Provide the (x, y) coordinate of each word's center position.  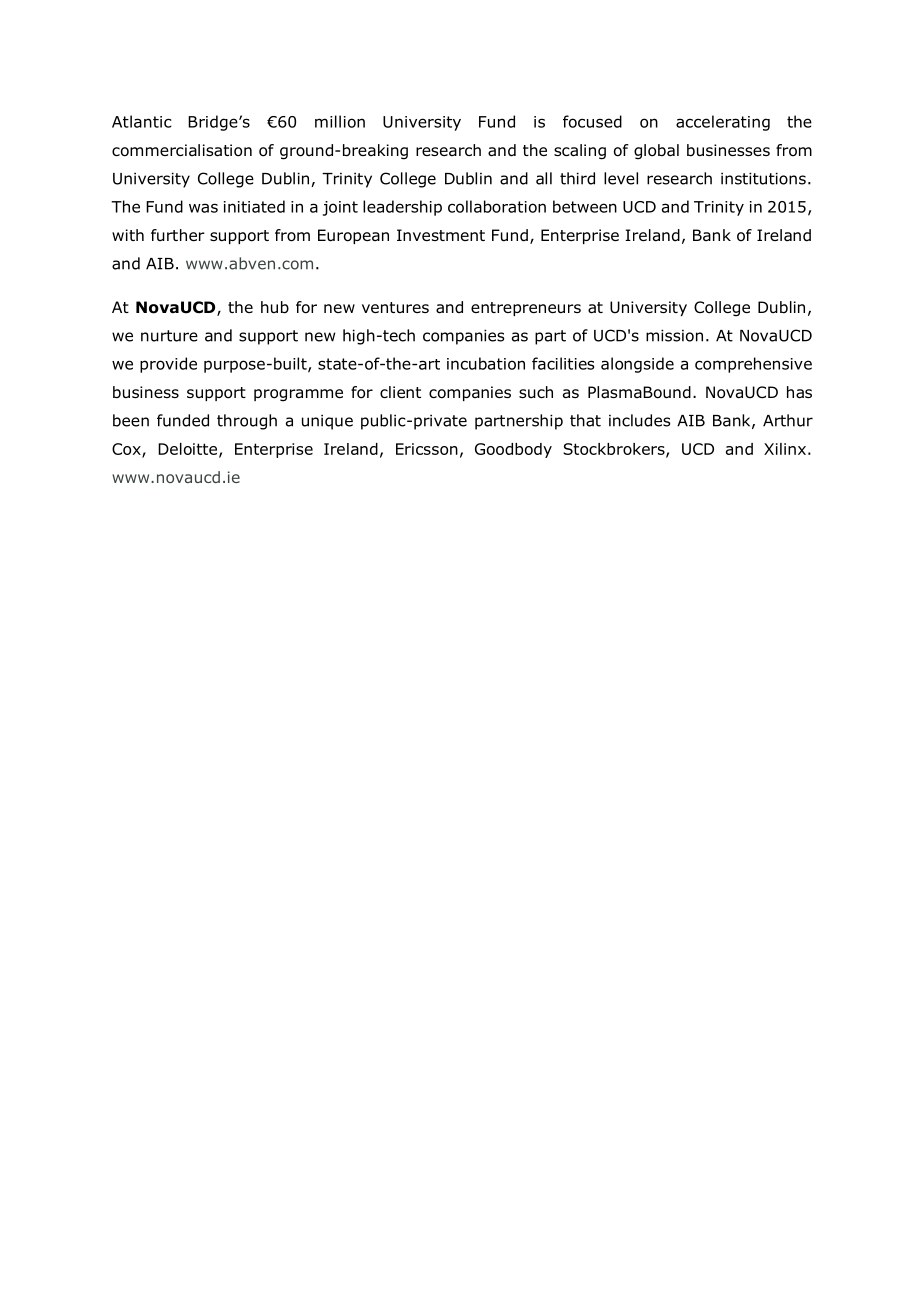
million (340, 121)
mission (674, 335)
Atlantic (142, 121)
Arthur (788, 420)
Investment (441, 235)
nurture (169, 336)
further (178, 235)
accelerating (723, 123)
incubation (486, 363)
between (585, 206)
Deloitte (189, 450)
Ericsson (427, 449)
